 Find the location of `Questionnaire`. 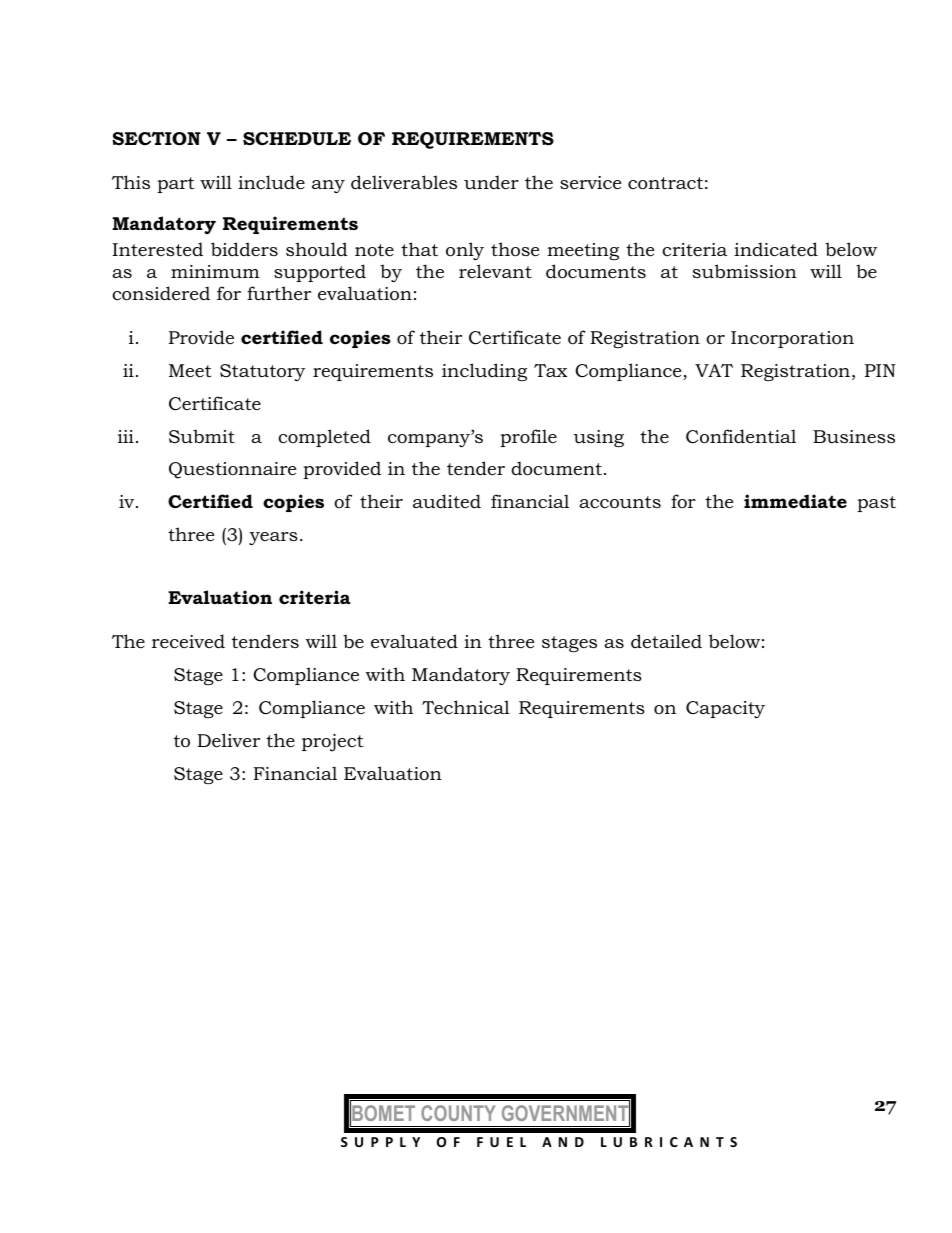

Questionnaire is located at coordinates (232, 470).
